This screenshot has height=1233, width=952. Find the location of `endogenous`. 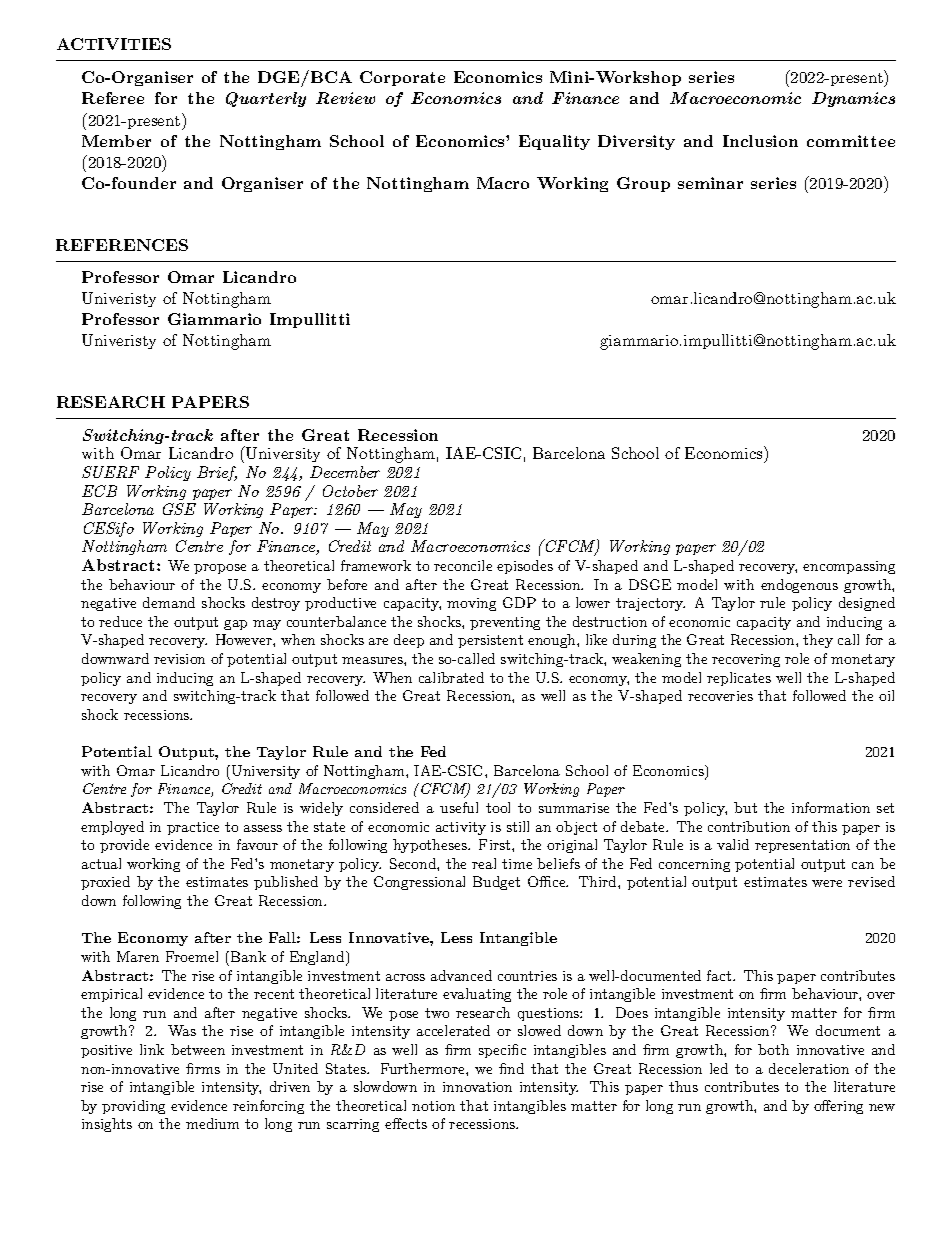

endogenous is located at coordinates (799, 586).
